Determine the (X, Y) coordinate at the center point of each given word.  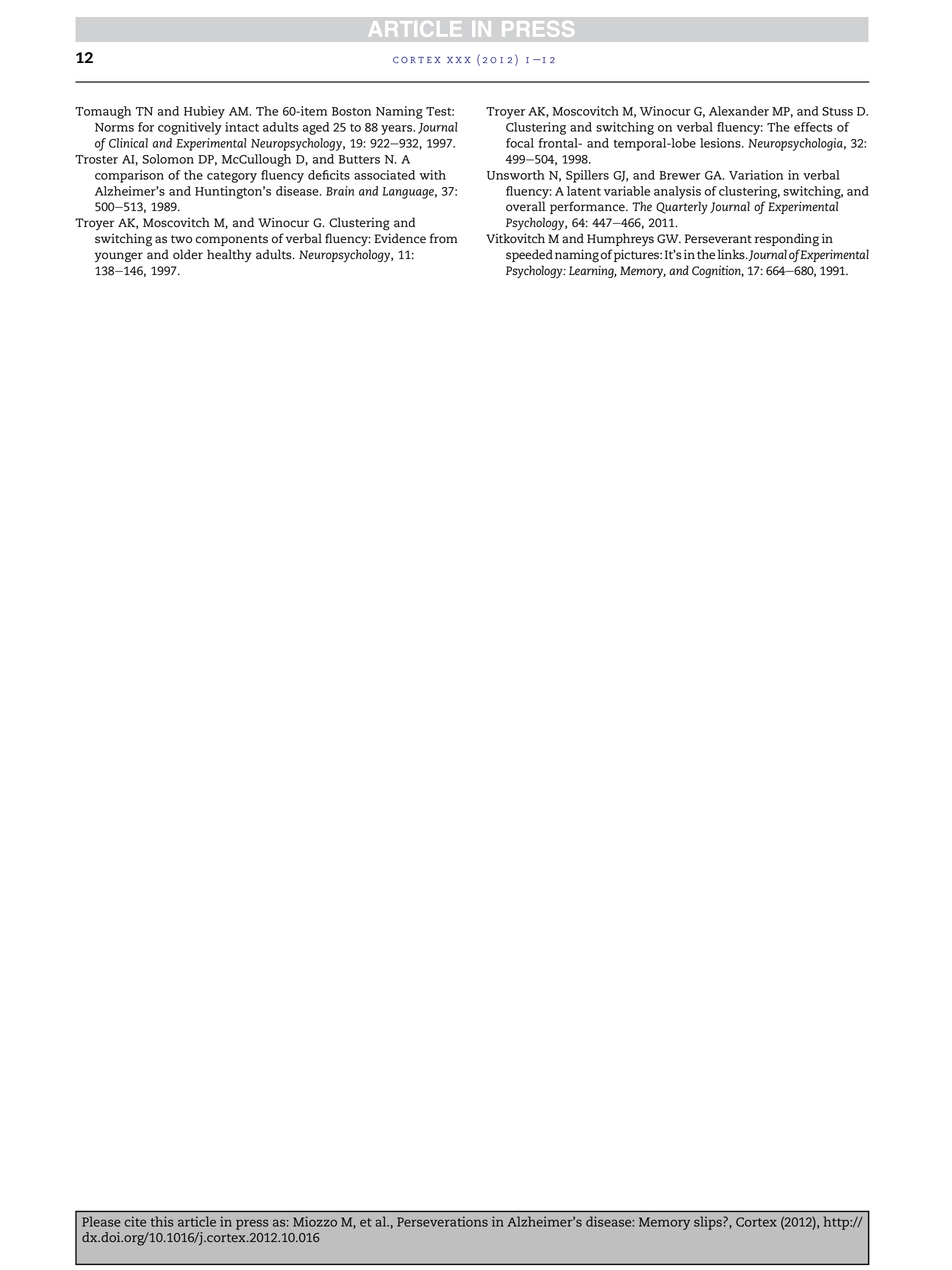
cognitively (190, 128)
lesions (721, 143)
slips (709, 1223)
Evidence (400, 238)
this (162, 1221)
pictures (637, 255)
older (188, 254)
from (444, 238)
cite (135, 1221)
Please (101, 1221)
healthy (229, 256)
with (432, 175)
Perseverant (718, 239)
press (252, 1224)
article (197, 1221)
